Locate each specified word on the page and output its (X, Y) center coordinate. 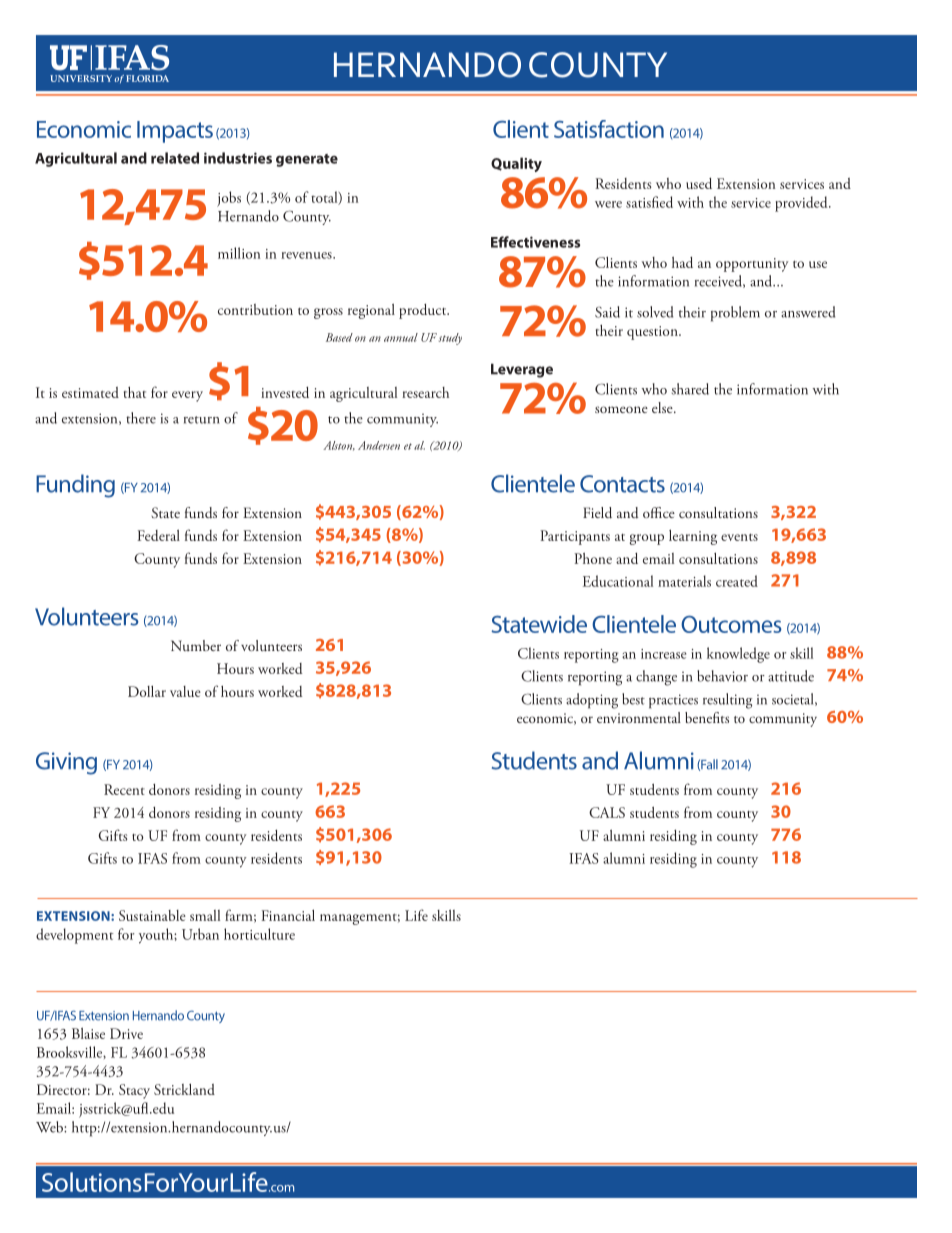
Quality (516, 164)
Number (196, 645)
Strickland (184, 1089)
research (425, 392)
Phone (593, 558)
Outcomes (731, 624)
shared (690, 389)
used (699, 183)
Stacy (134, 1091)
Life (416, 915)
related (175, 158)
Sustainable (152, 915)
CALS (607, 812)
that (135, 392)
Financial (288, 915)
